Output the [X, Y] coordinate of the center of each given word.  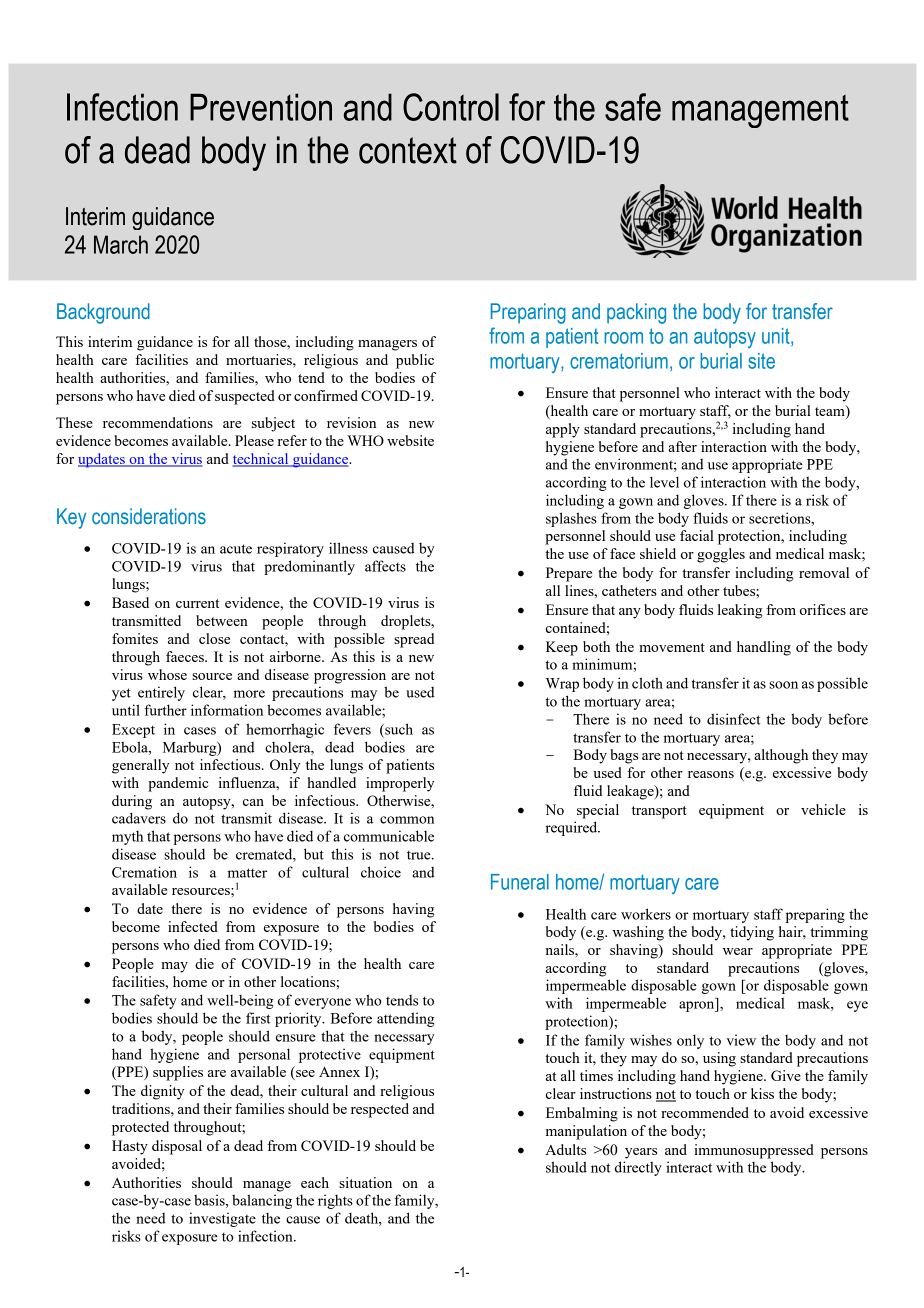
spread [414, 640]
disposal [177, 1147]
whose [167, 674]
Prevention [261, 107]
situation [365, 1182]
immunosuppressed [754, 1151]
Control [451, 107]
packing [636, 313]
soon [783, 685]
